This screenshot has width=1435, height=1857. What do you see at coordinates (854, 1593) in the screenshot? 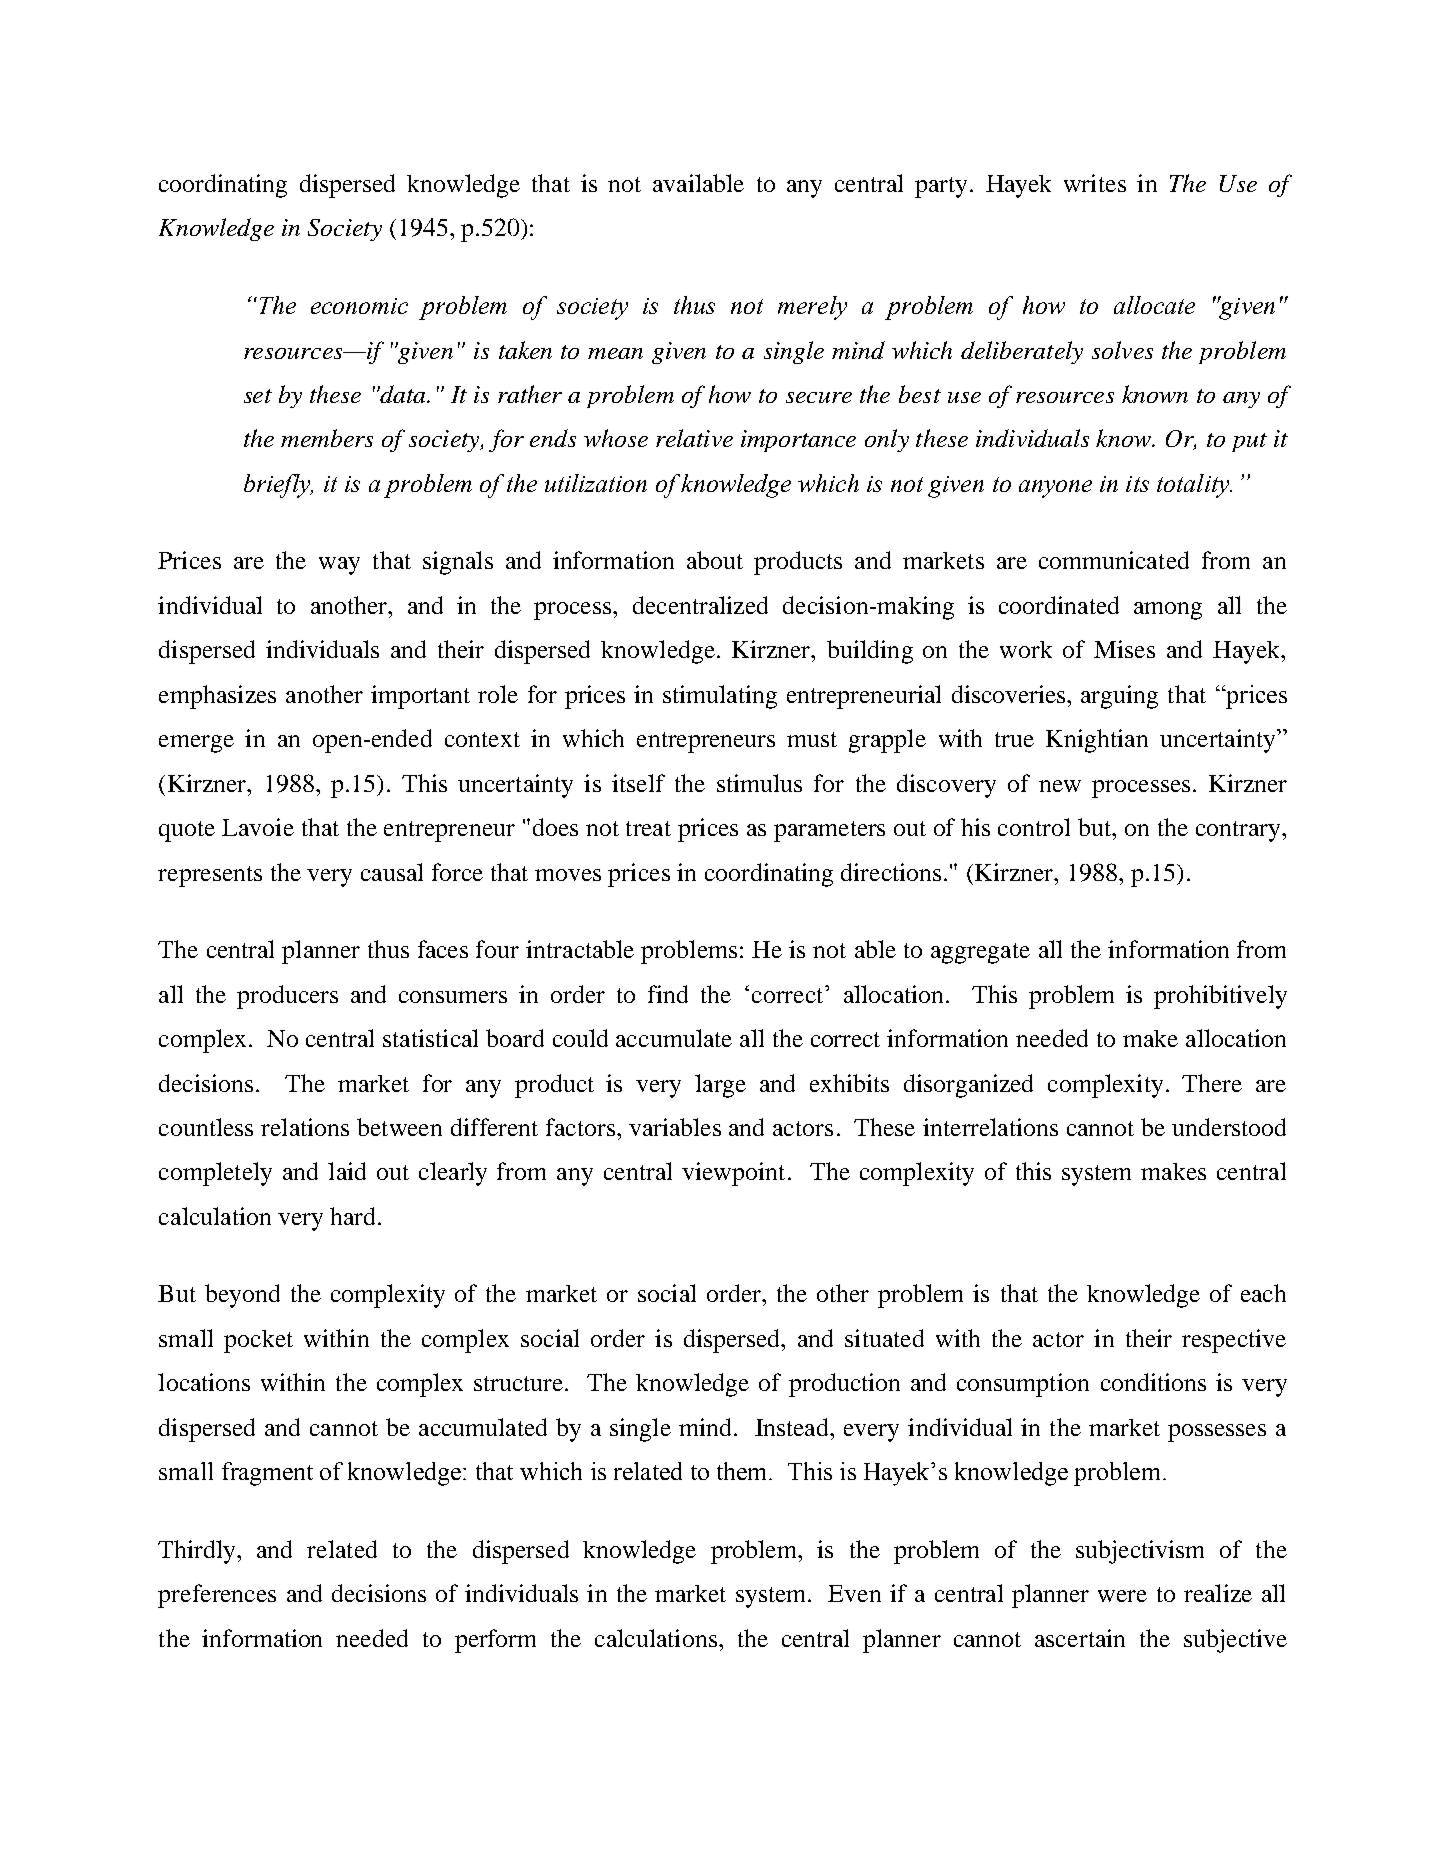
I see `Even` at bounding box center [854, 1593].
